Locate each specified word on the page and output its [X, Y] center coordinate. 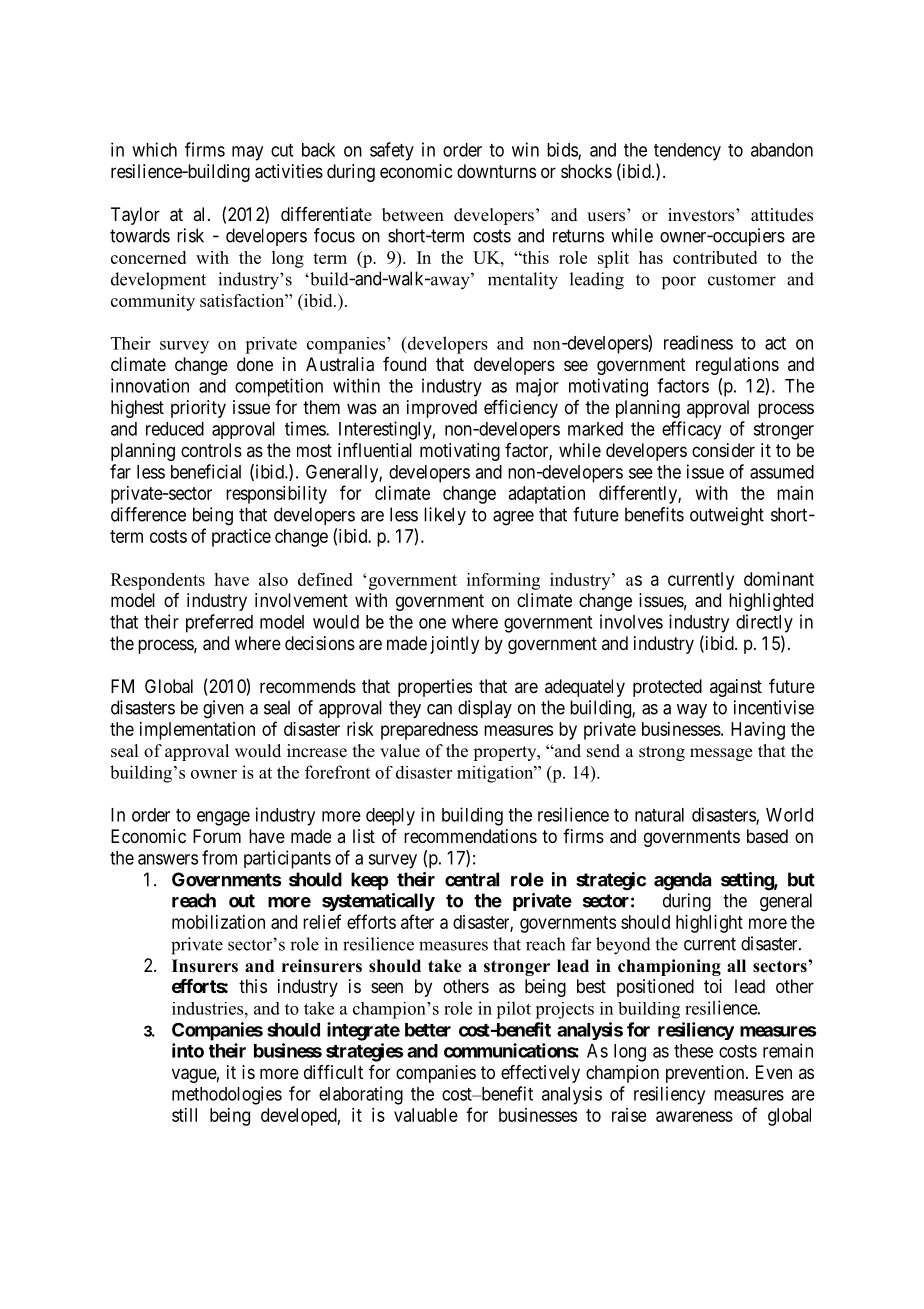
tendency [687, 152]
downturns [496, 171]
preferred [219, 623]
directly [764, 623]
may [247, 153]
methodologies [227, 1095]
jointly [454, 645]
